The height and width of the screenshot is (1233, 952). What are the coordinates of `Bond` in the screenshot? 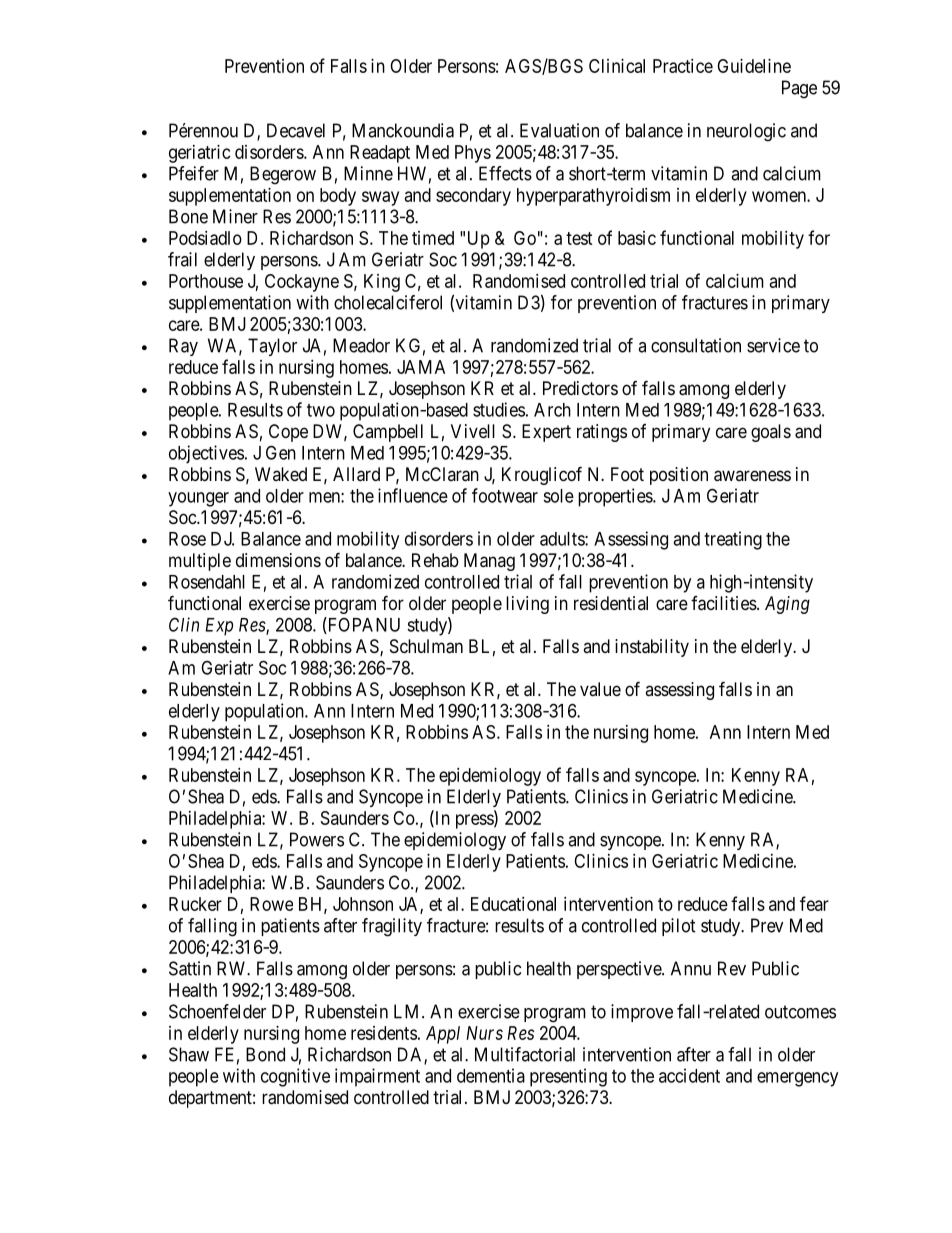 It's located at (265, 1054).
